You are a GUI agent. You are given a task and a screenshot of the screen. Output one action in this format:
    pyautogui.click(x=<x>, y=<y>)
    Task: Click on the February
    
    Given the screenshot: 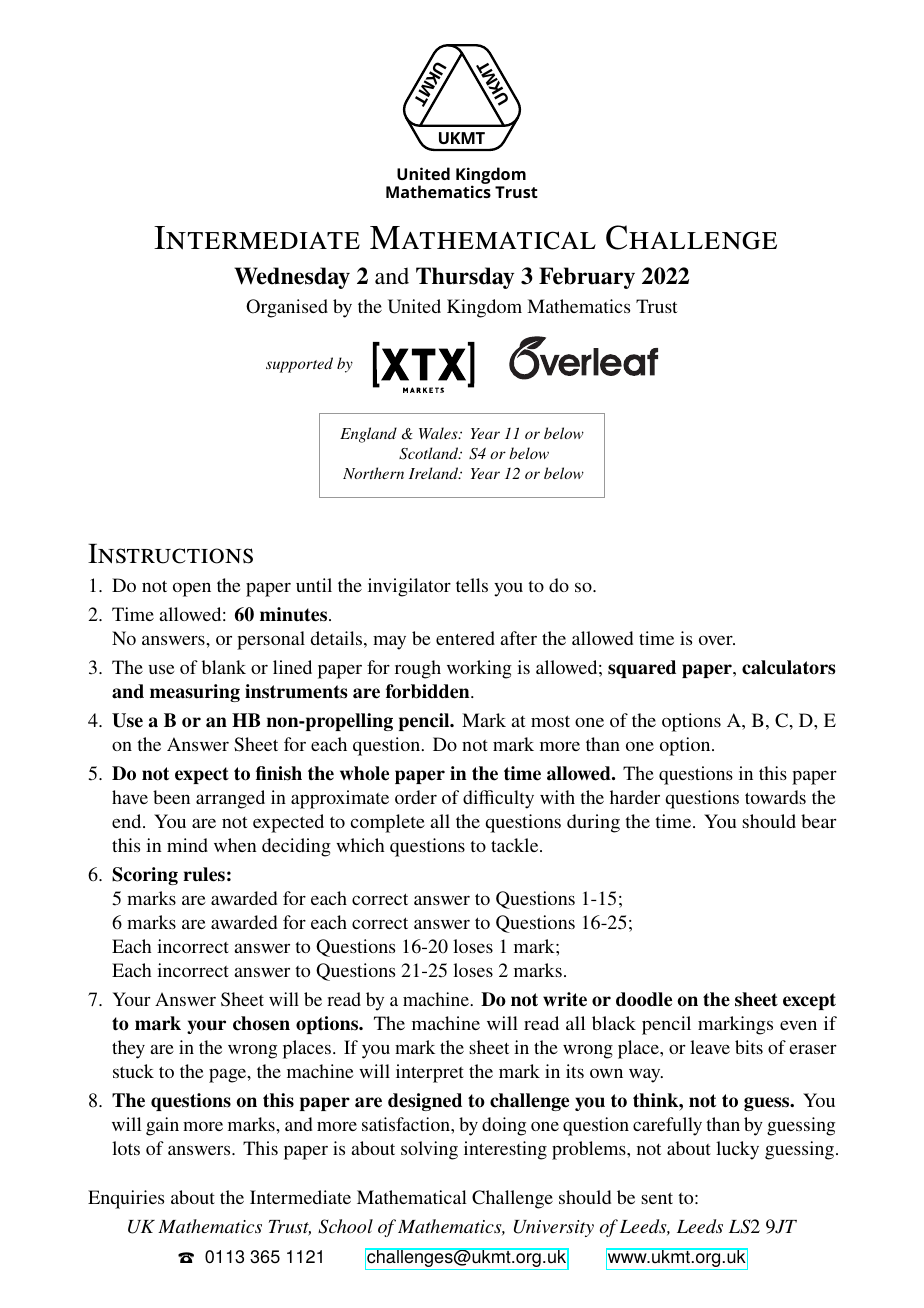 What is the action you would take?
    pyautogui.click(x=587, y=278)
